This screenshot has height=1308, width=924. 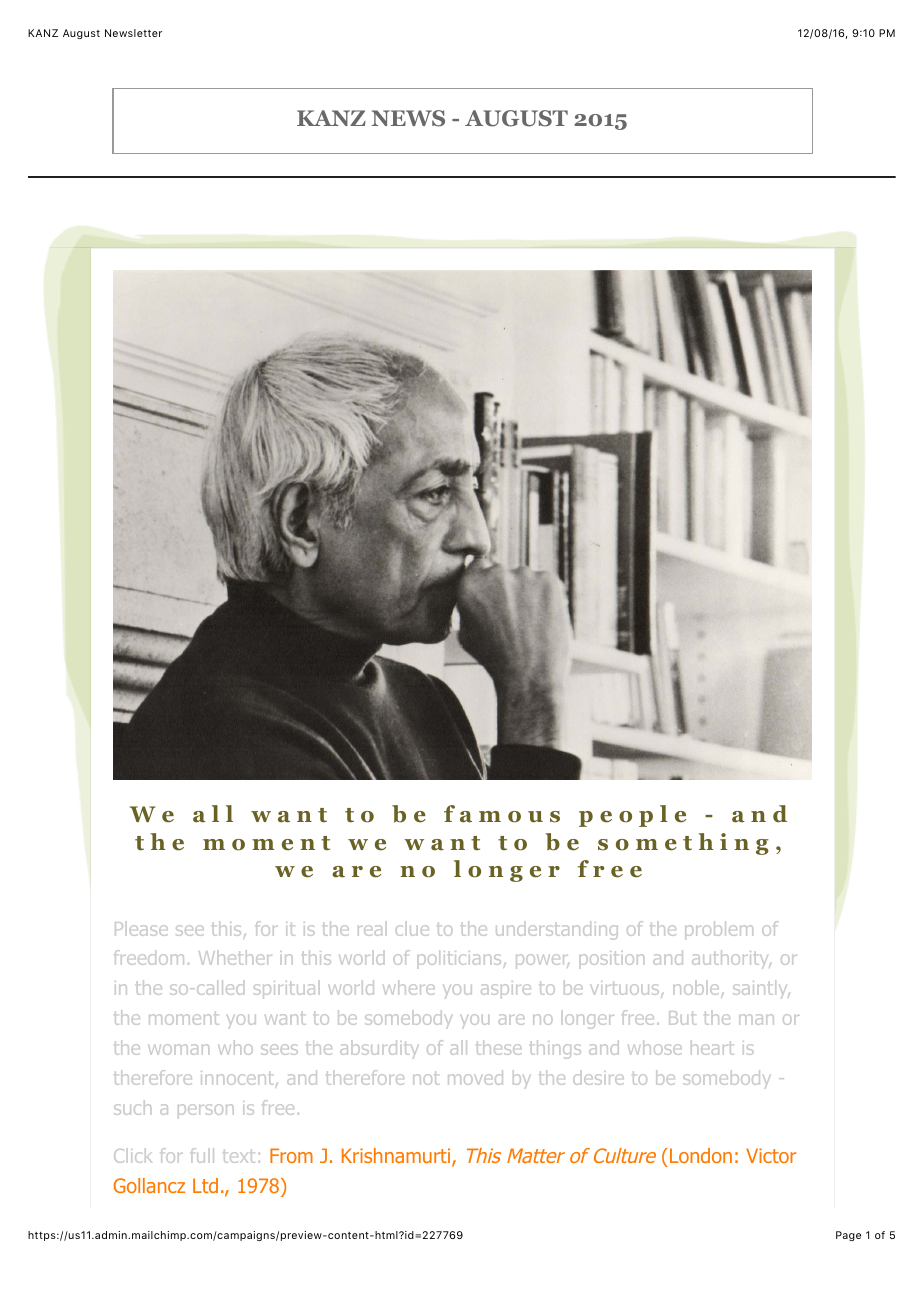 What do you see at coordinates (205, 1185) in the screenshot?
I see `Ltd` at bounding box center [205, 1185].
